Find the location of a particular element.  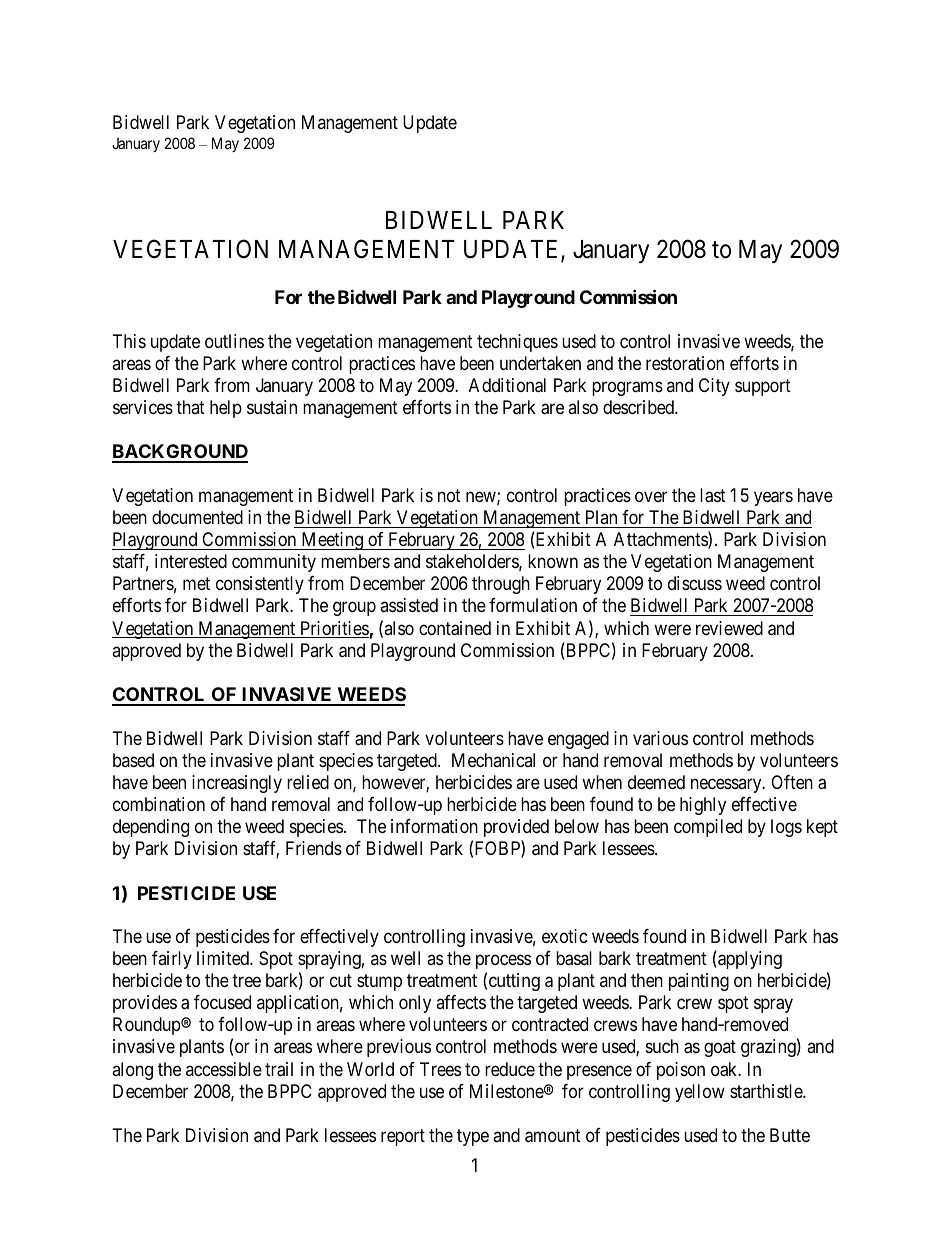

highly is located at coordinates (703, 806).
